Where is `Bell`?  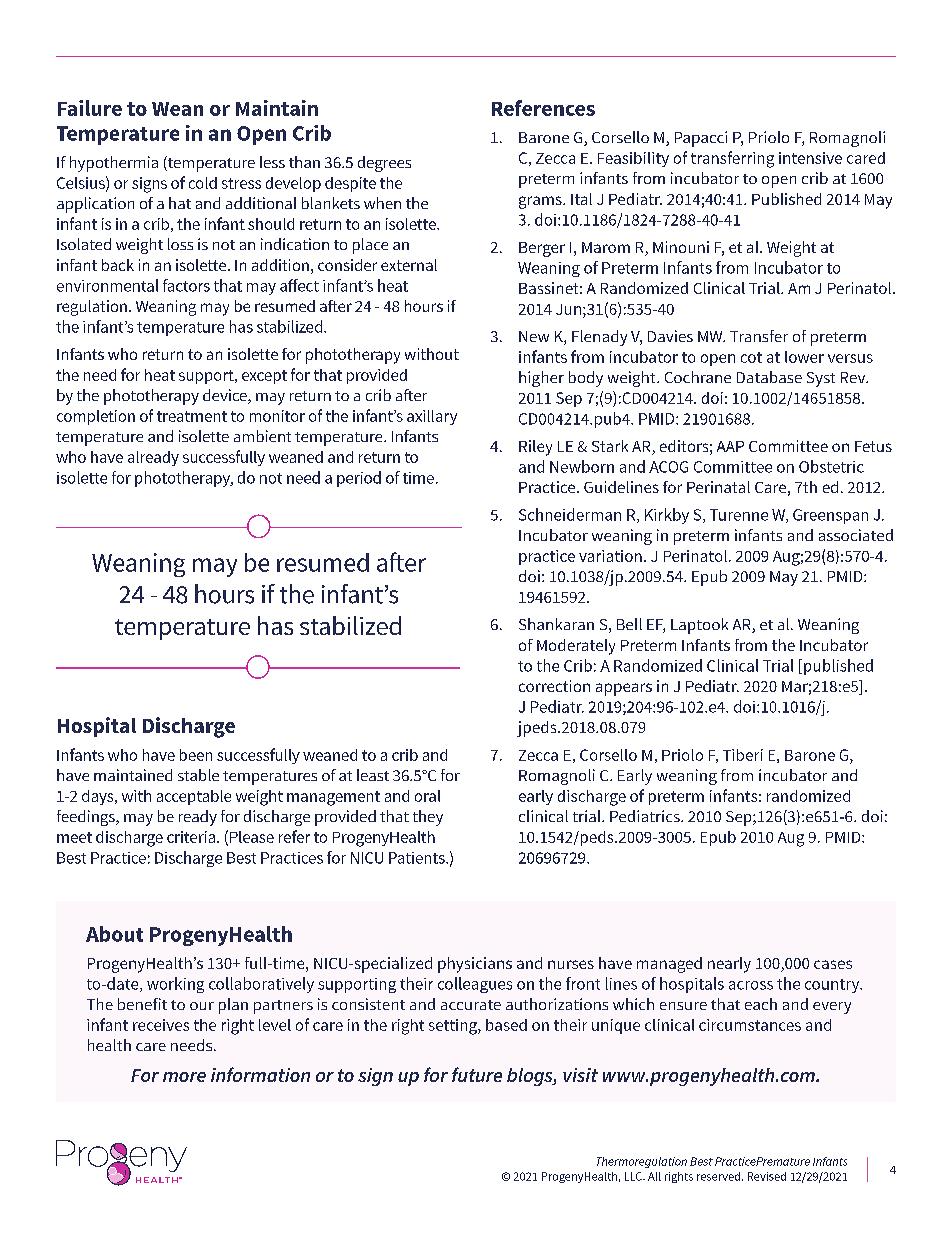
Bell is located at coordinates (629, 624).
